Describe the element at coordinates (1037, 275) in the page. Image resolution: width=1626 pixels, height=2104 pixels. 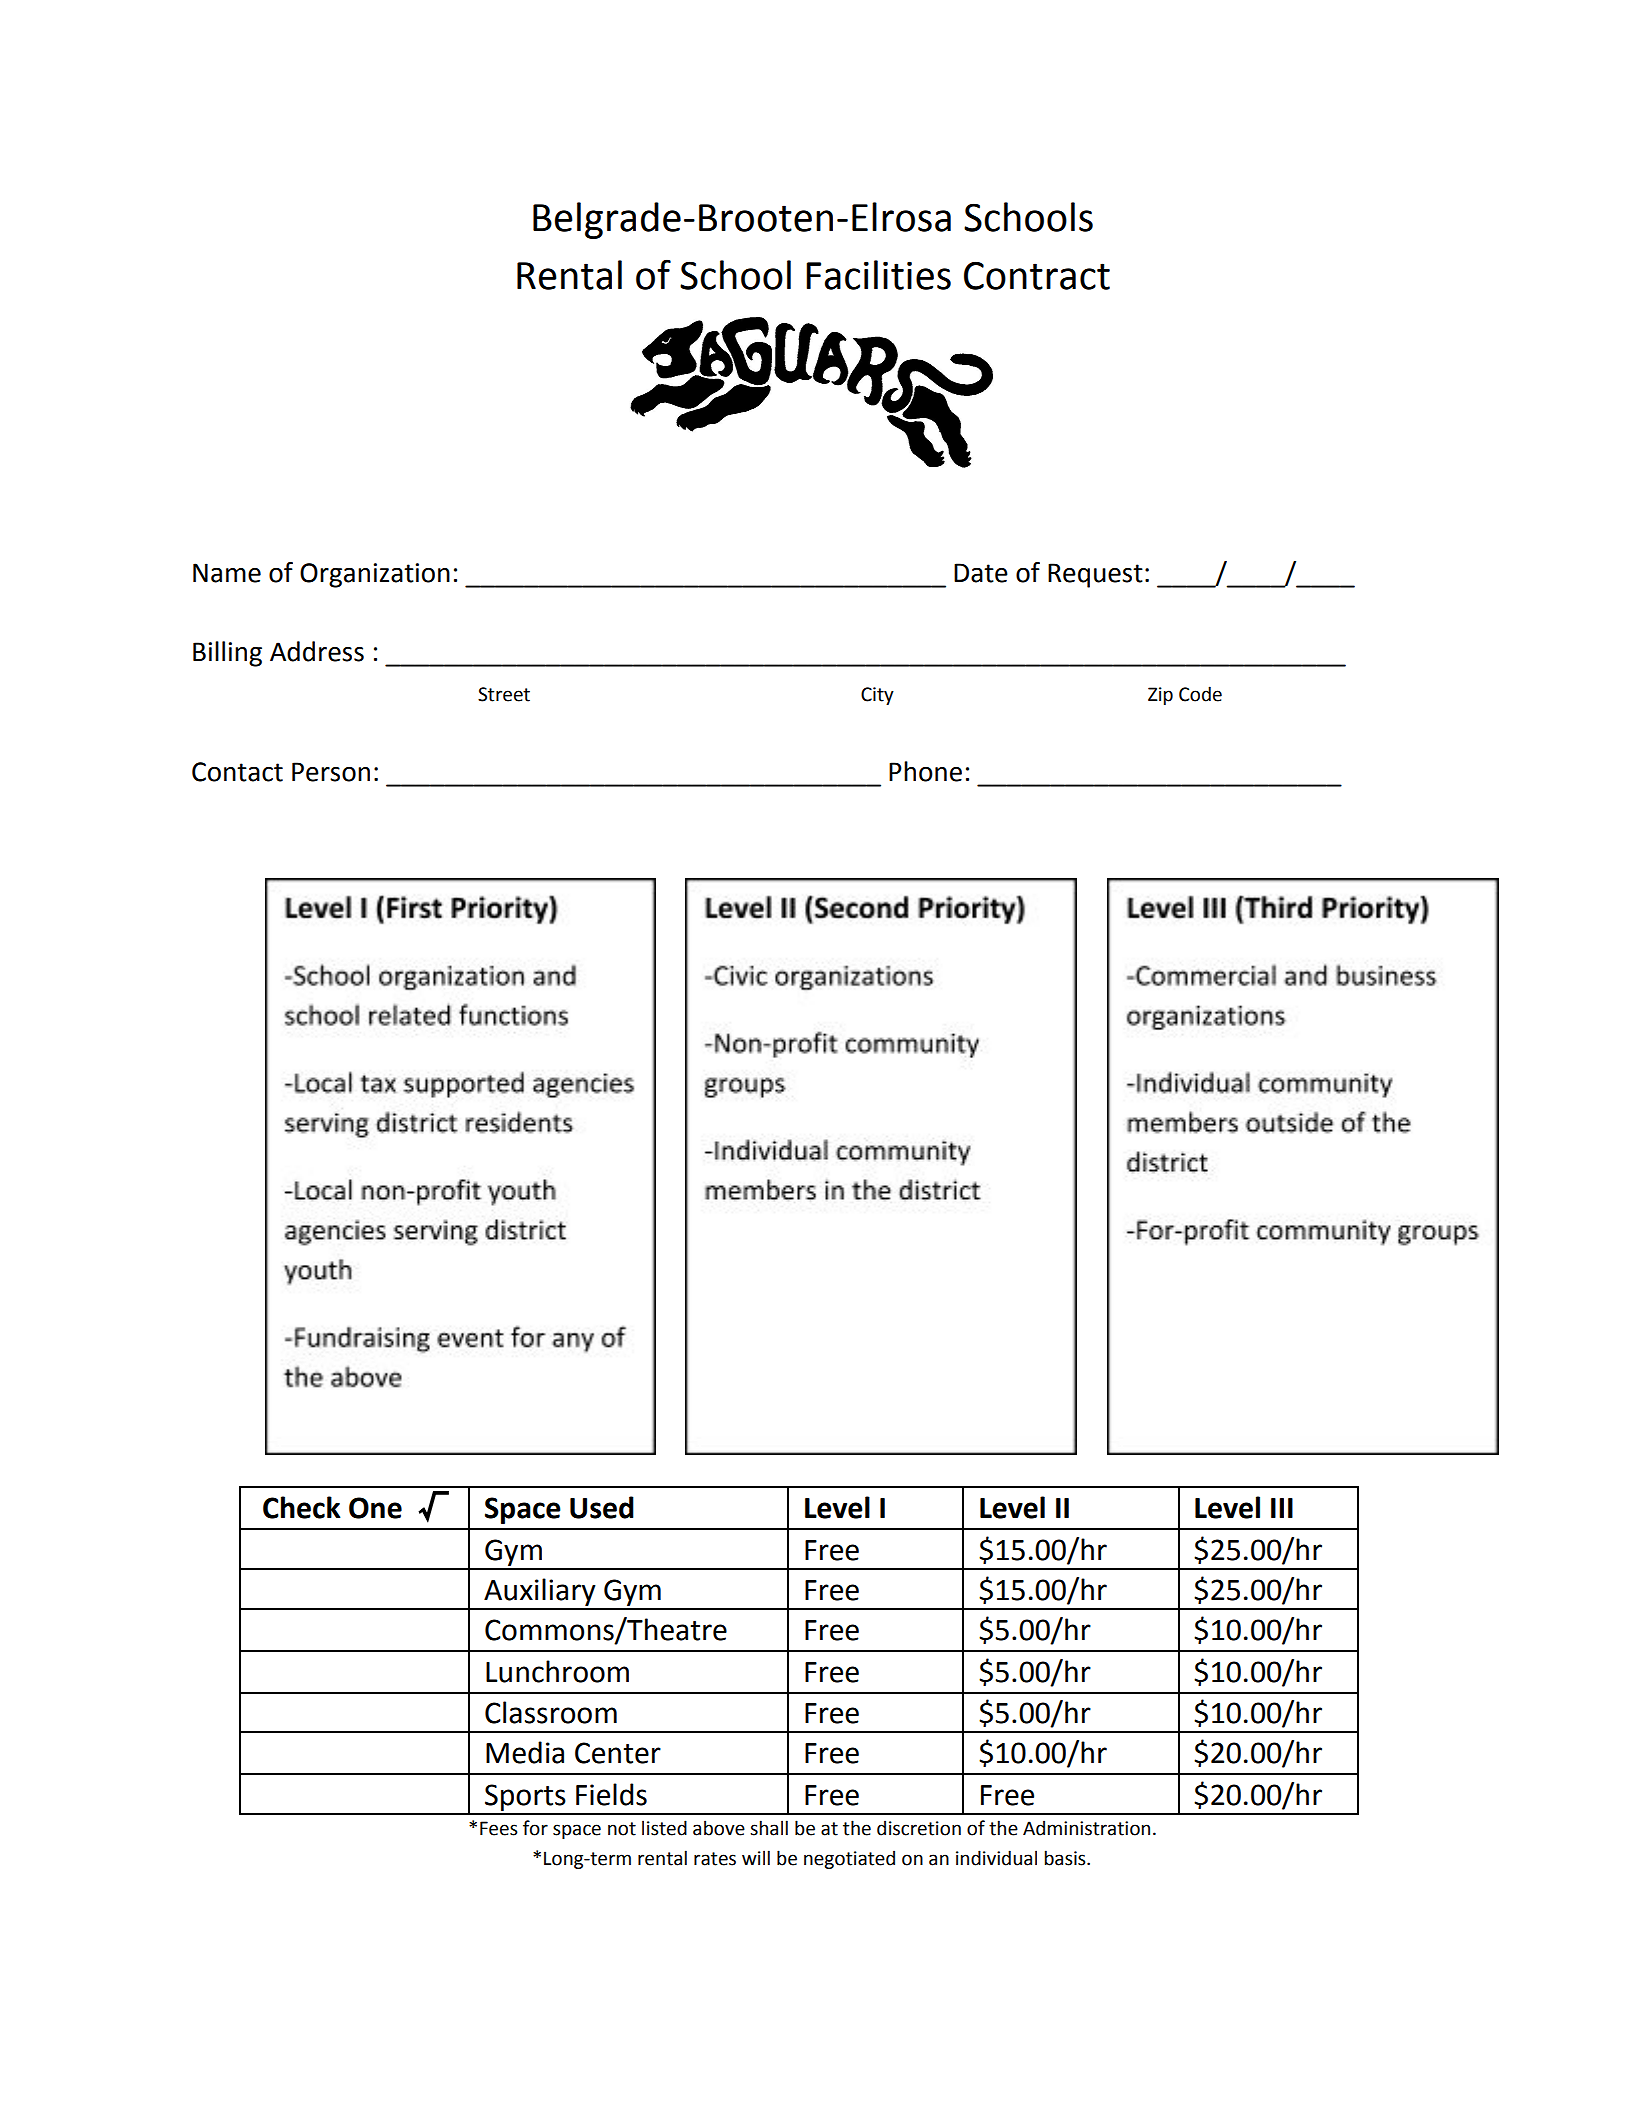
I see `Contract` at that location.
